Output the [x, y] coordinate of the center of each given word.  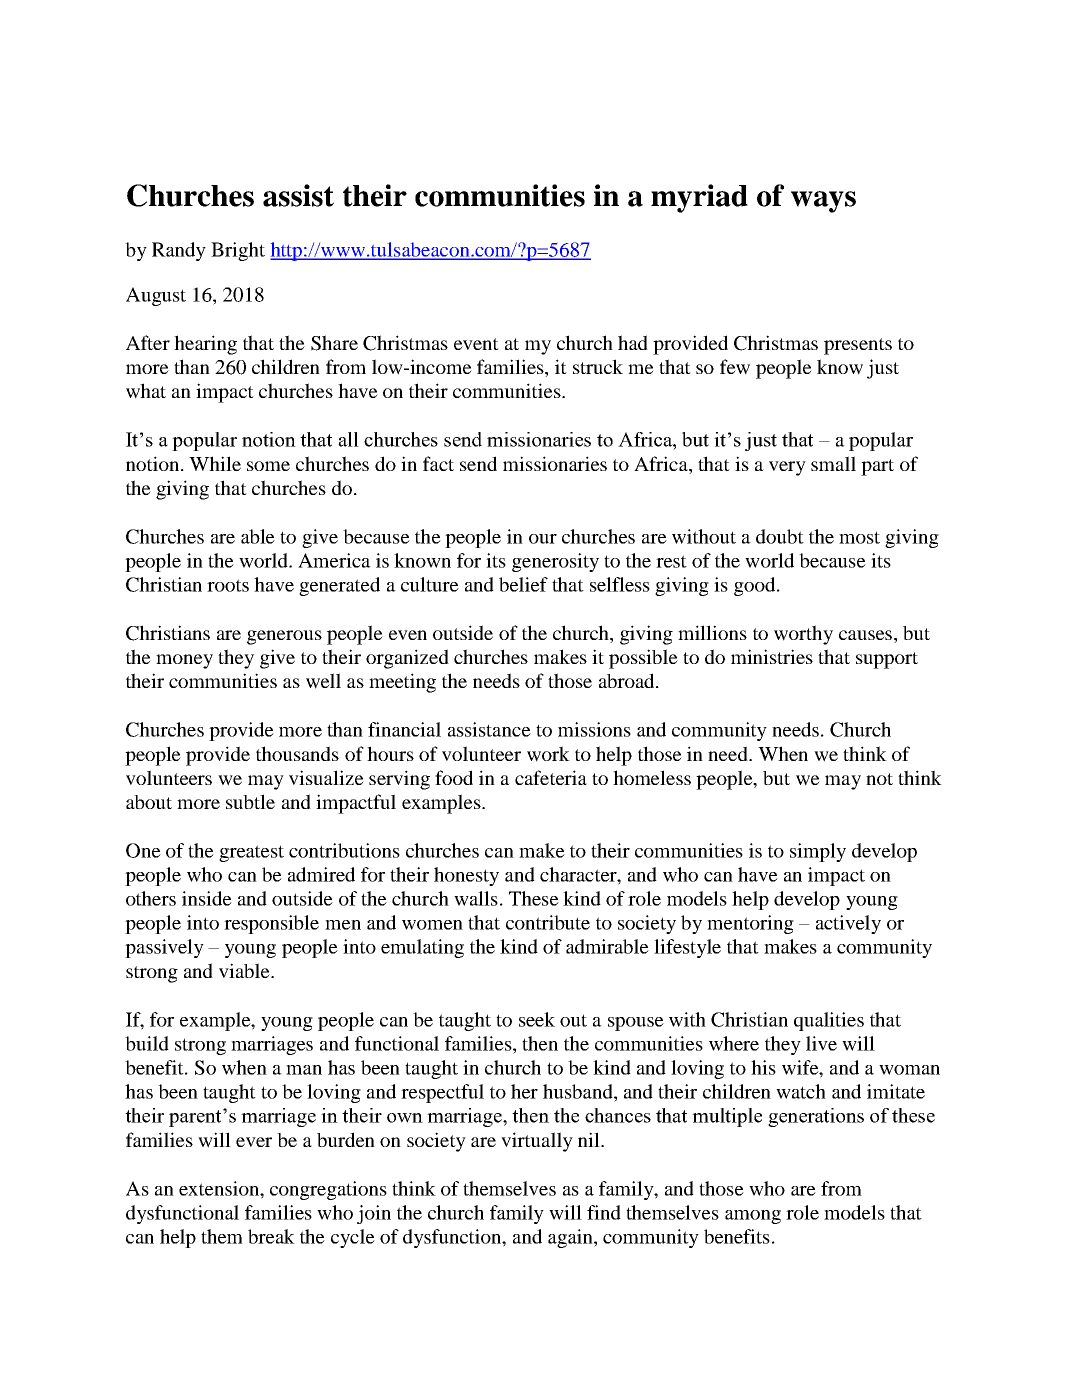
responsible [271, 924]
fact [438, 463]
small [833, 463]
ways [823, 202]
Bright [238, 251]
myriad [699, 198]
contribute [548, 922]
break [271, 1236]
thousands [297, 753]
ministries [772, 656]
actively [848, 924]
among [753, 1217]
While [215, 463]
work [548, 754]
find [604, 1212]
